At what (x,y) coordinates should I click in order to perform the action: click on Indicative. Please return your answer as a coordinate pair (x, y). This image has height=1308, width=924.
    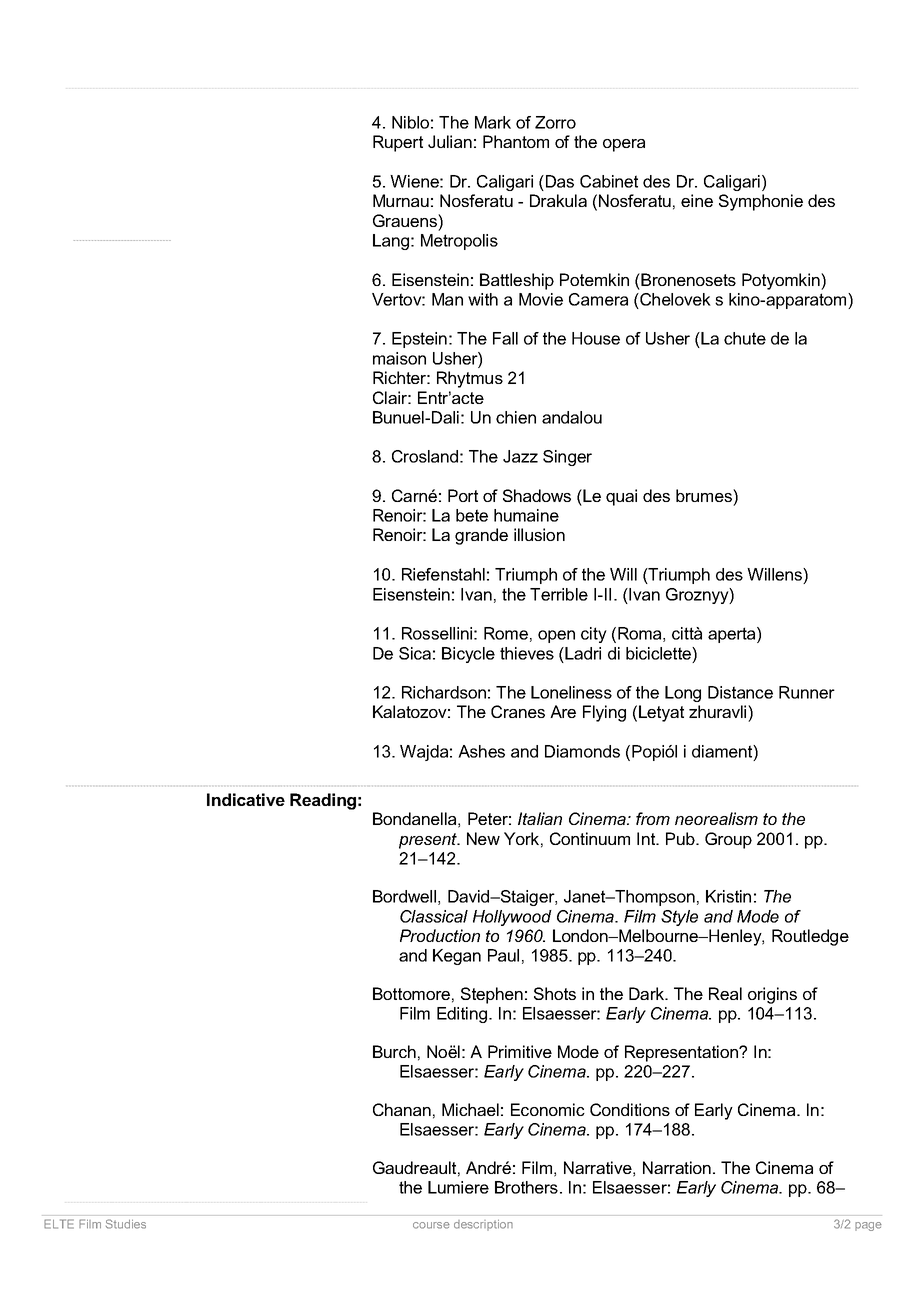
    Looking at the image, I should click on (246, 799).
